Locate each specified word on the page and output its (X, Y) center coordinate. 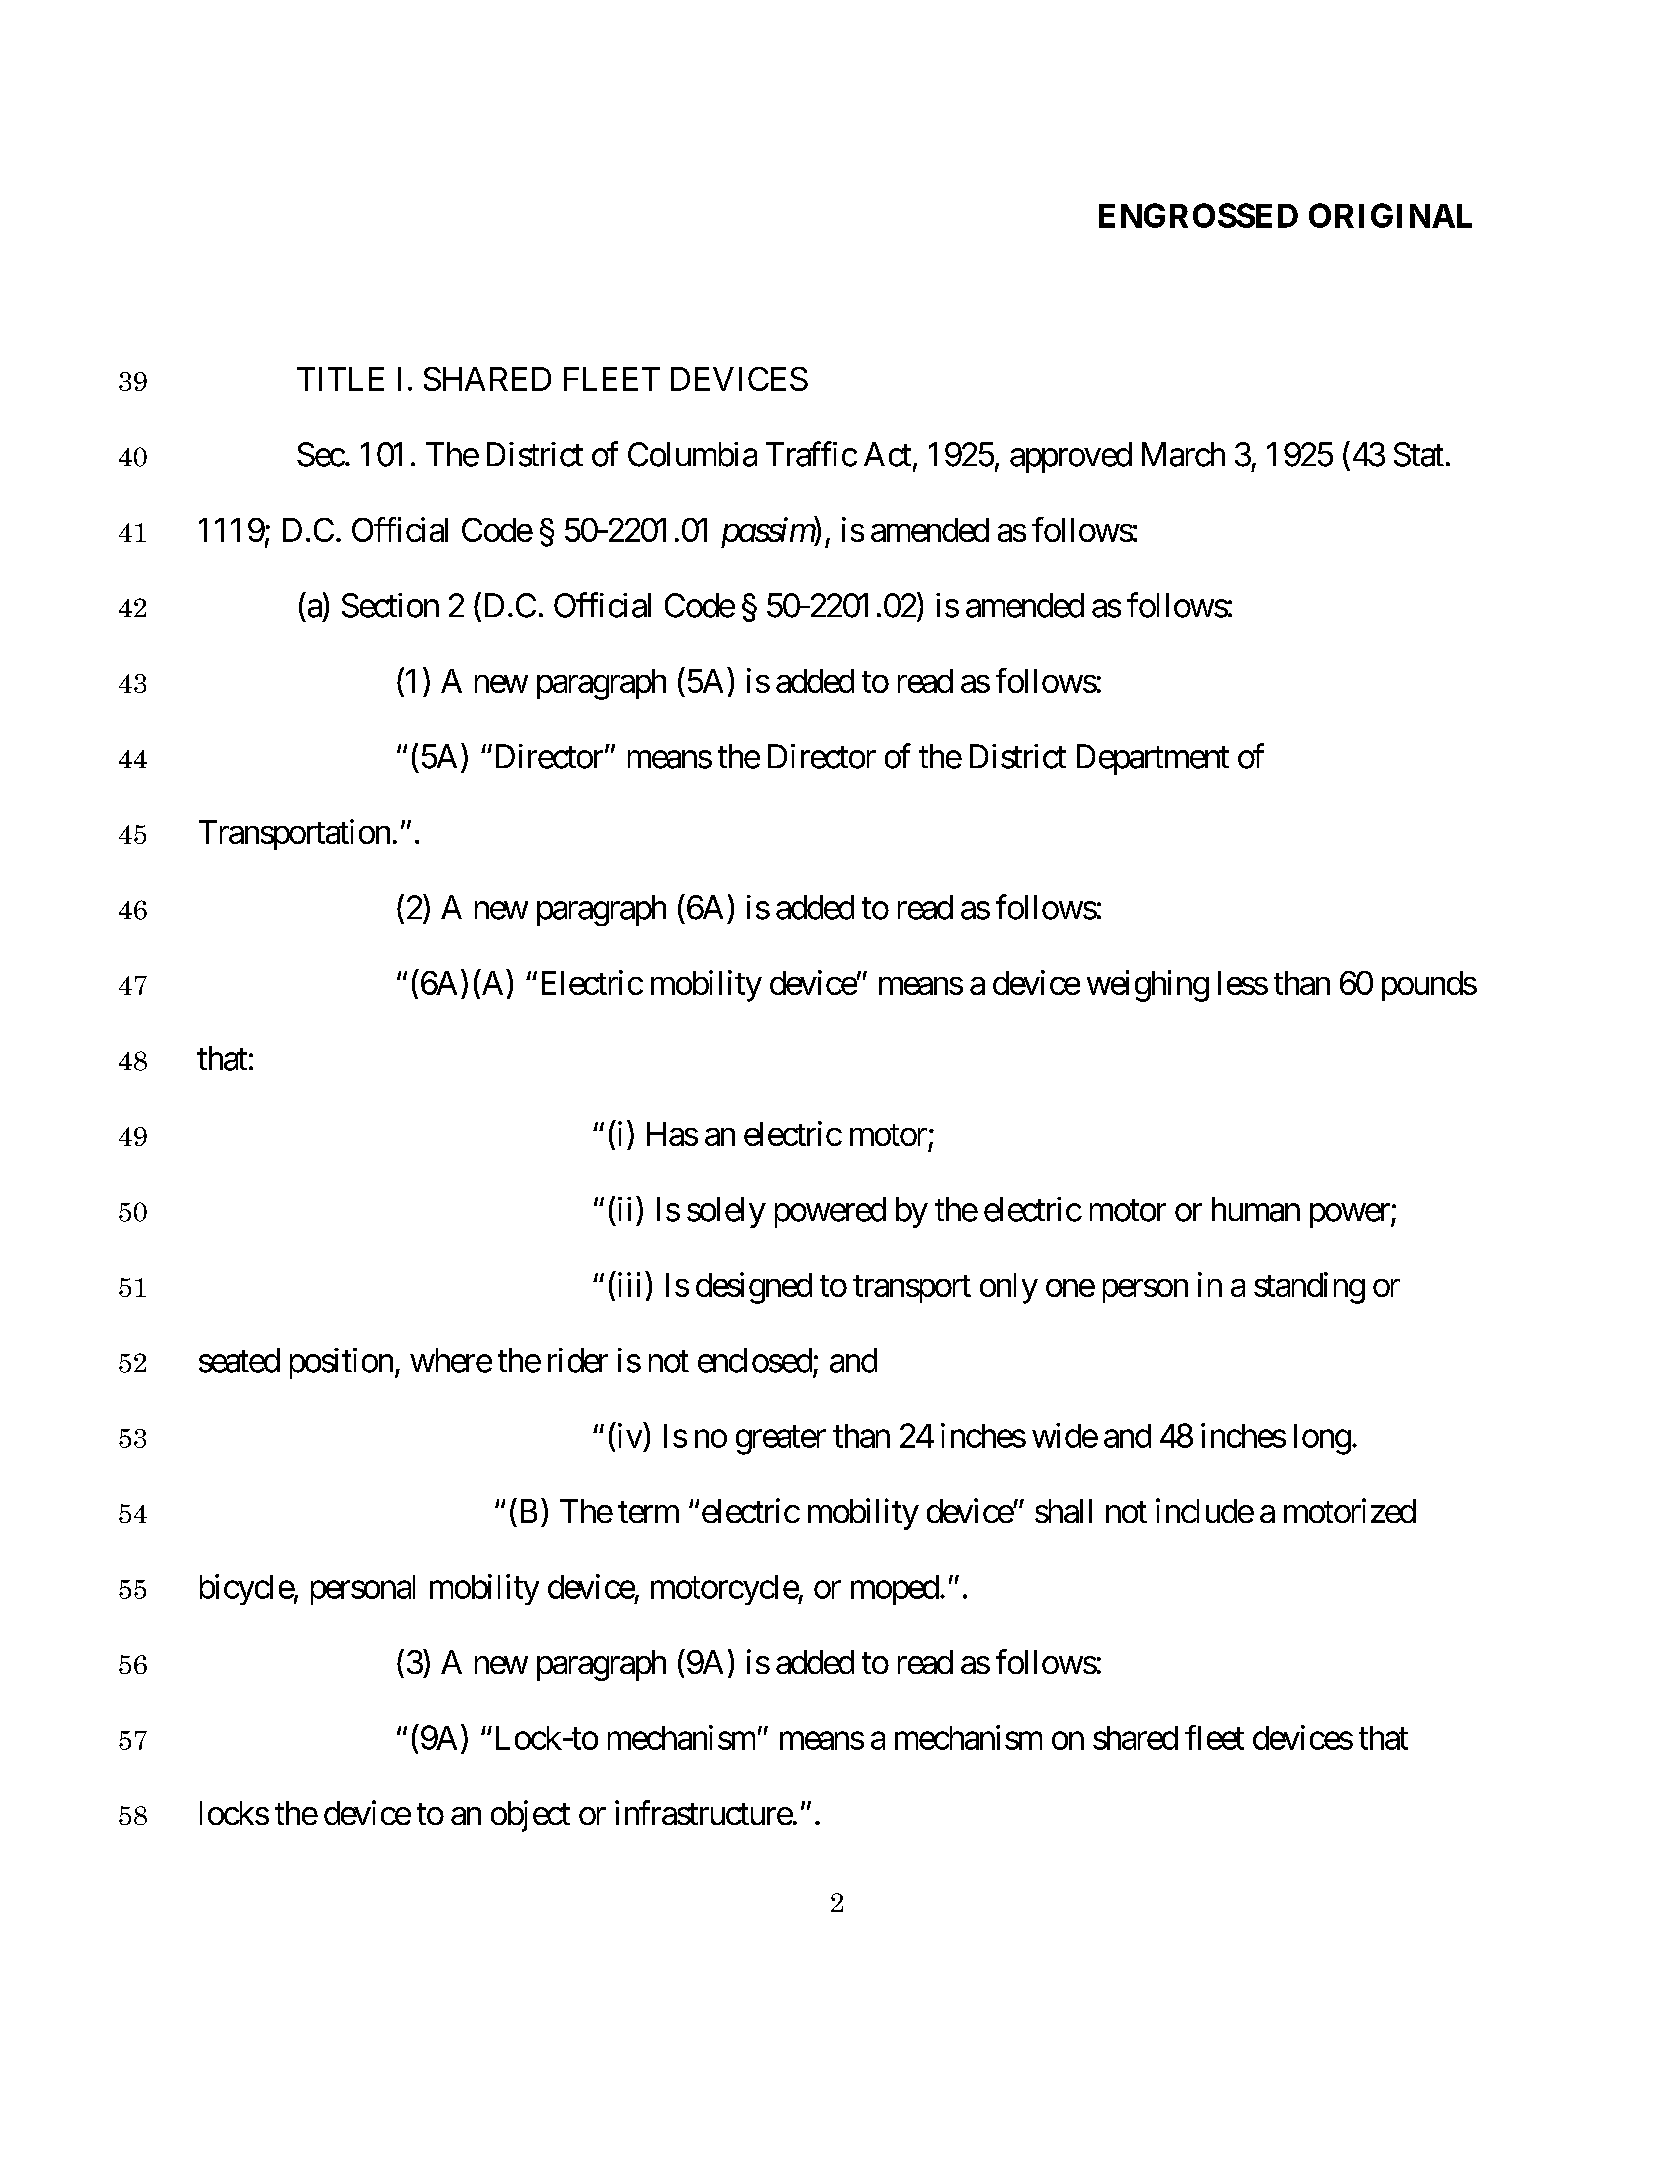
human (1256, 1209)
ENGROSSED (1198, 215)
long (1322, 1439)
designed (754, 1288)
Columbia (692, 454)
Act (887, 454)
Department (1153, 759)
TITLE (340, 379)
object (530, 1816)
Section (390, 605)
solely (726, 1212)
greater (781, 1440)
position (341, 1363)
